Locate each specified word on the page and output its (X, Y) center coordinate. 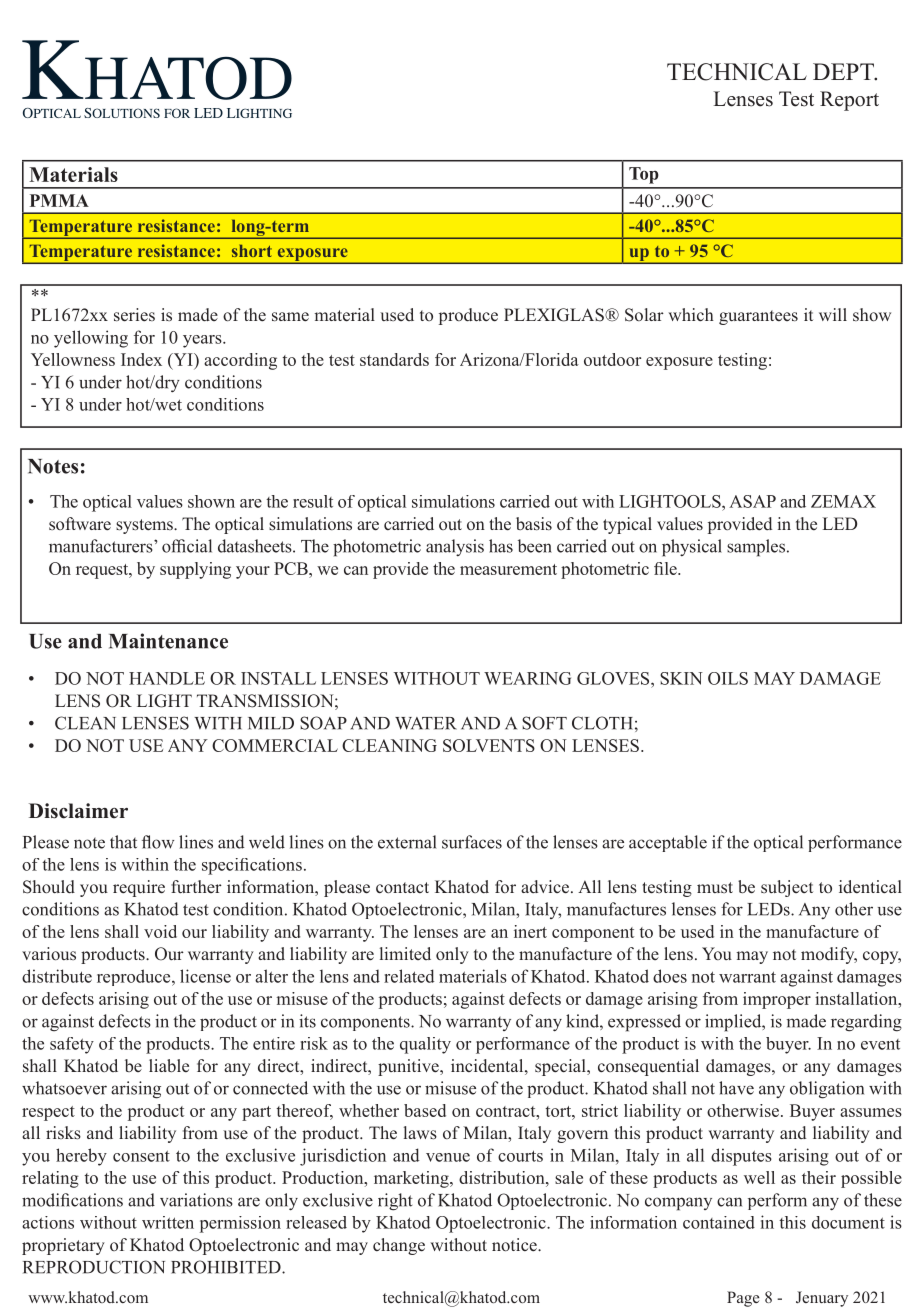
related (409, 976)
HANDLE (167, 678)
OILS (728, 678)
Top (644, 175)
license (205, 976)
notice (515, 1245)
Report (849, 101)
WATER (426, 723)
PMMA (59, 200)
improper (777, 1000)
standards (394, 359)
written (168, 1222)
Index (141, 359)
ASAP (752, 501)
